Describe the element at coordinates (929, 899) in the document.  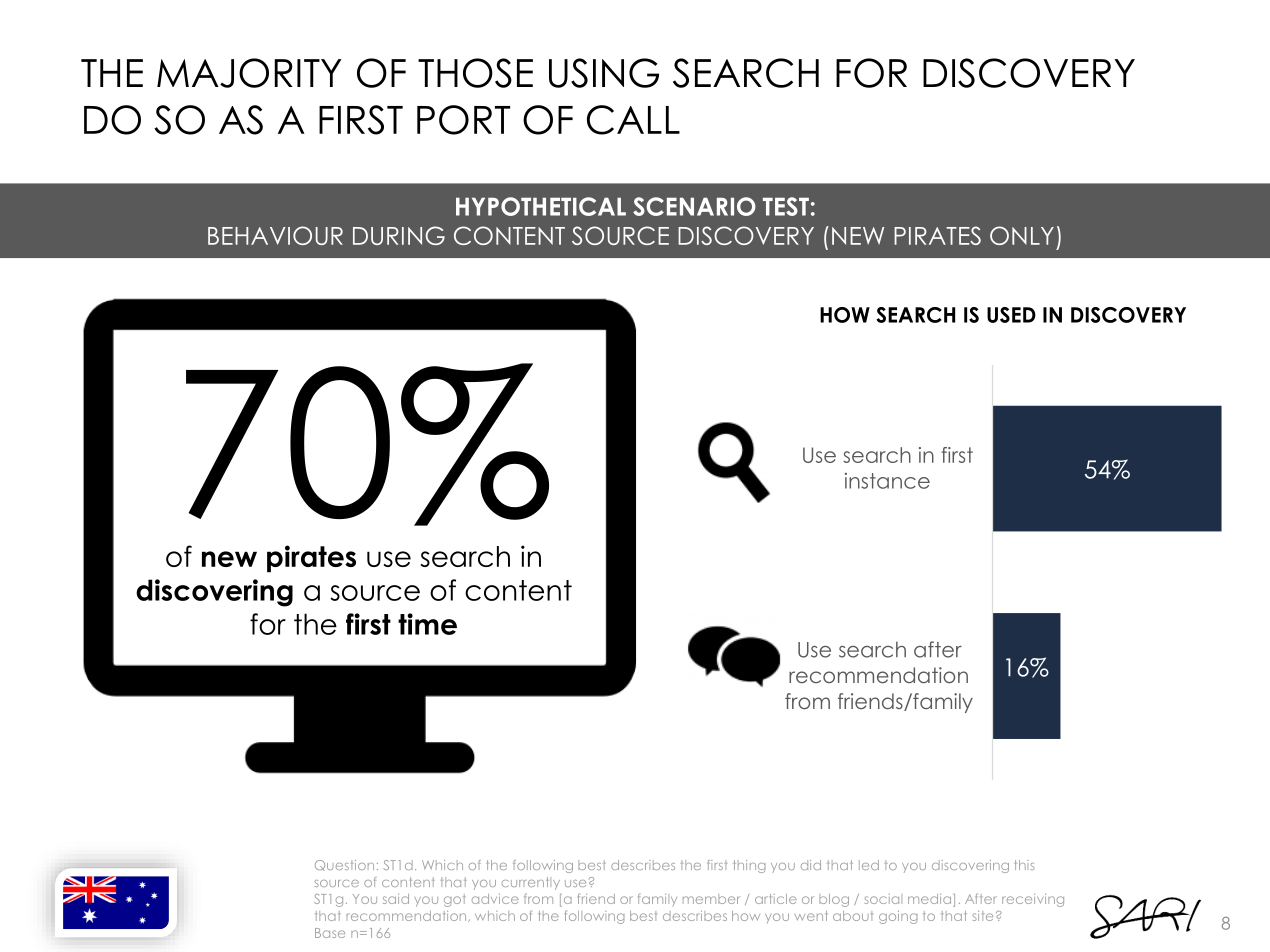
I see `media` at that location.
